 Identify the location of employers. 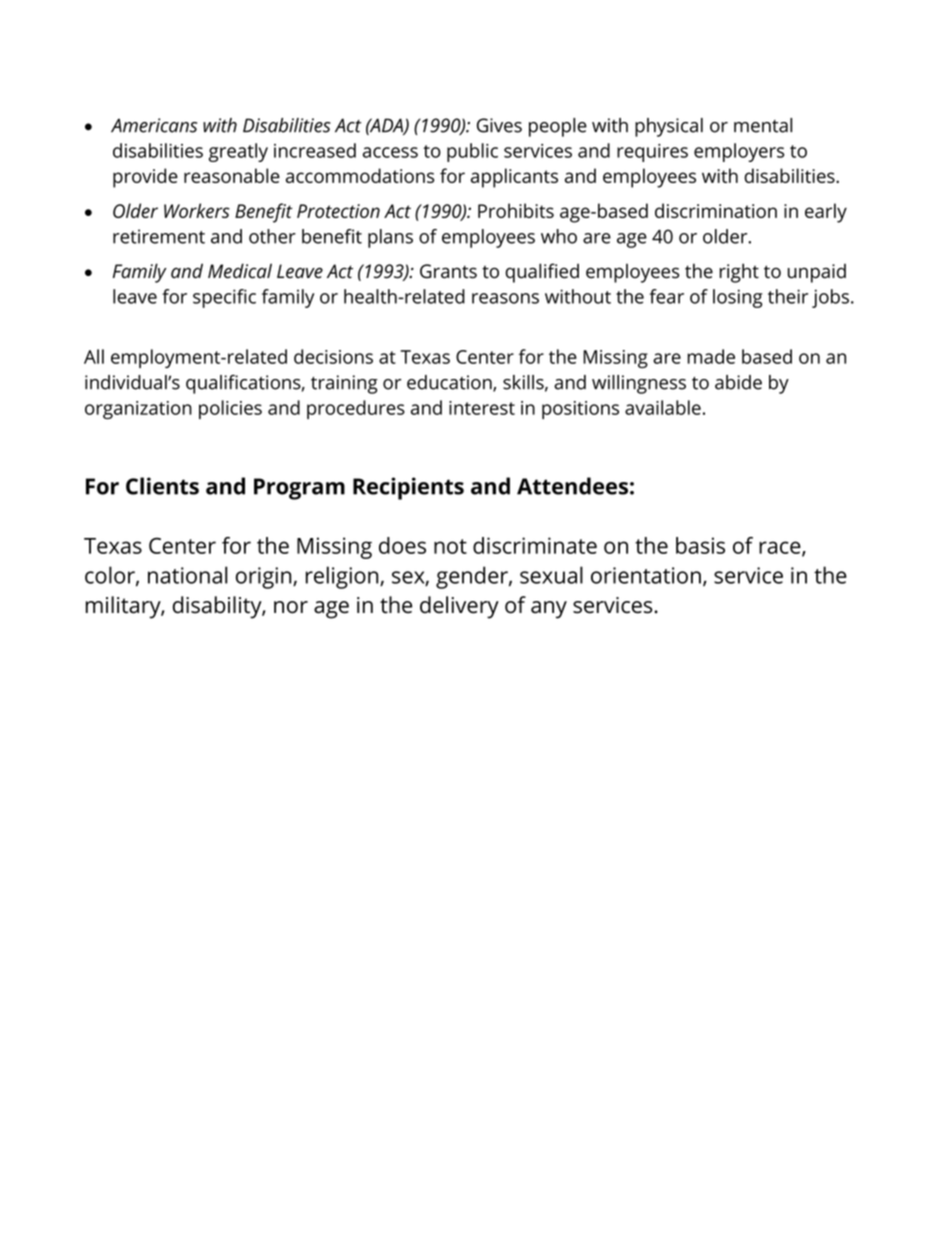
(739, 152).
